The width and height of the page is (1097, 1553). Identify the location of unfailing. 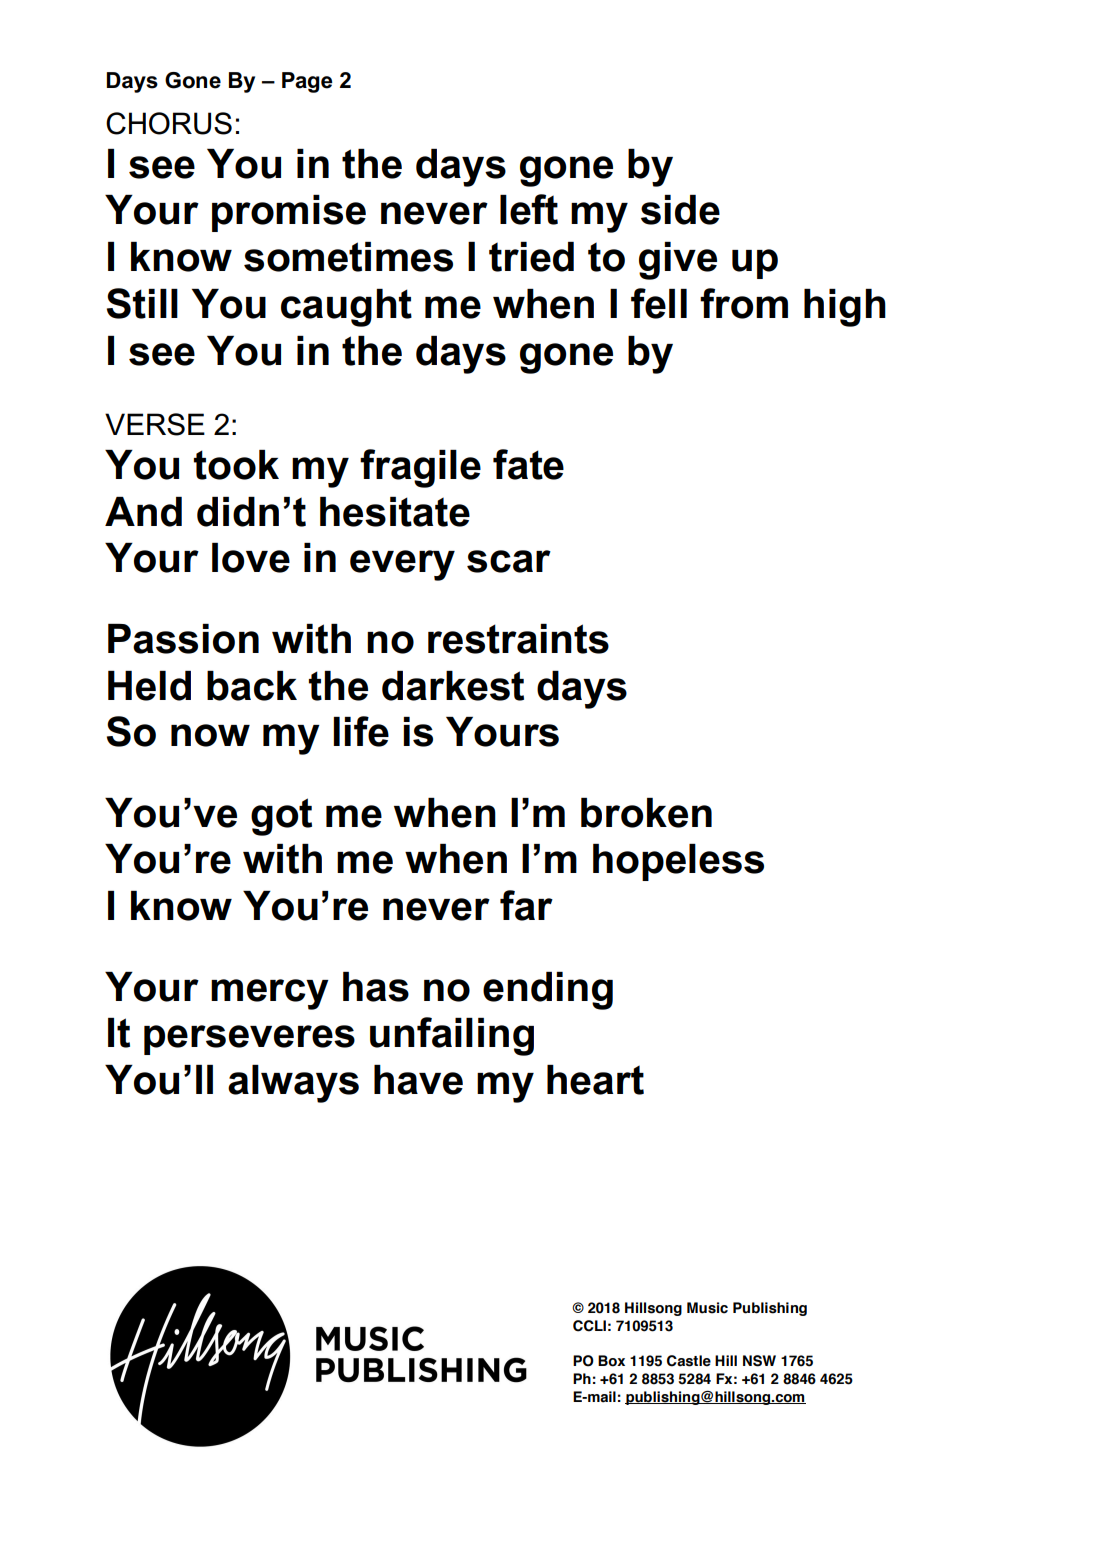
(452, 1036).
